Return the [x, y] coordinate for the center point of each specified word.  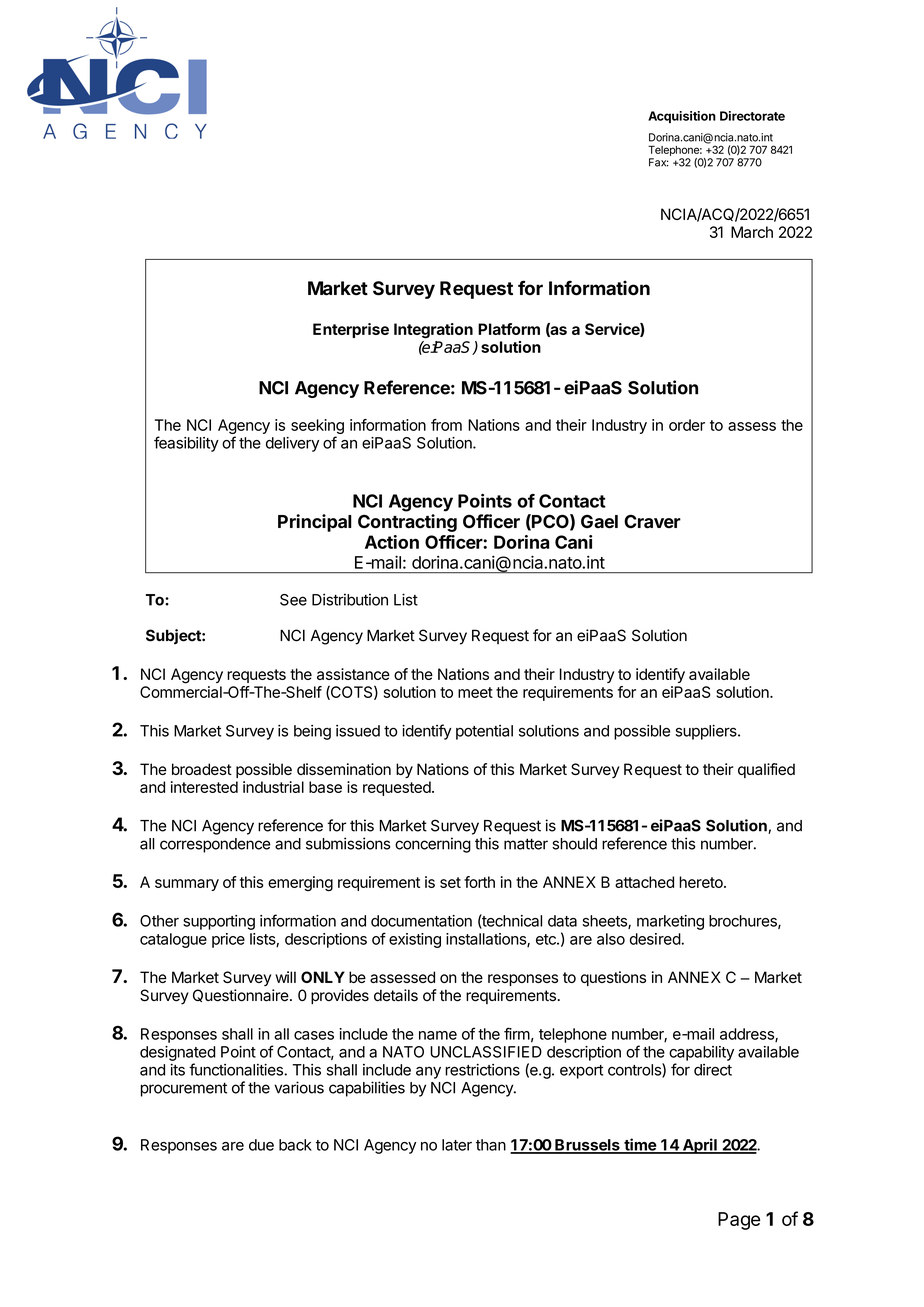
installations [487, 940]
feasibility [186, 444]
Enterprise [351, 330]
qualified [766, 770]
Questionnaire [241, 995]
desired [655, 939]
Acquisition [682, 117]
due [261, 1145]
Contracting [407, 523]
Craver [652, 521]
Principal [315, 523]
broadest [202, 769]
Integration [433, 331]
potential [484, 732]
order [687, 425]
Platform [509, 329]
